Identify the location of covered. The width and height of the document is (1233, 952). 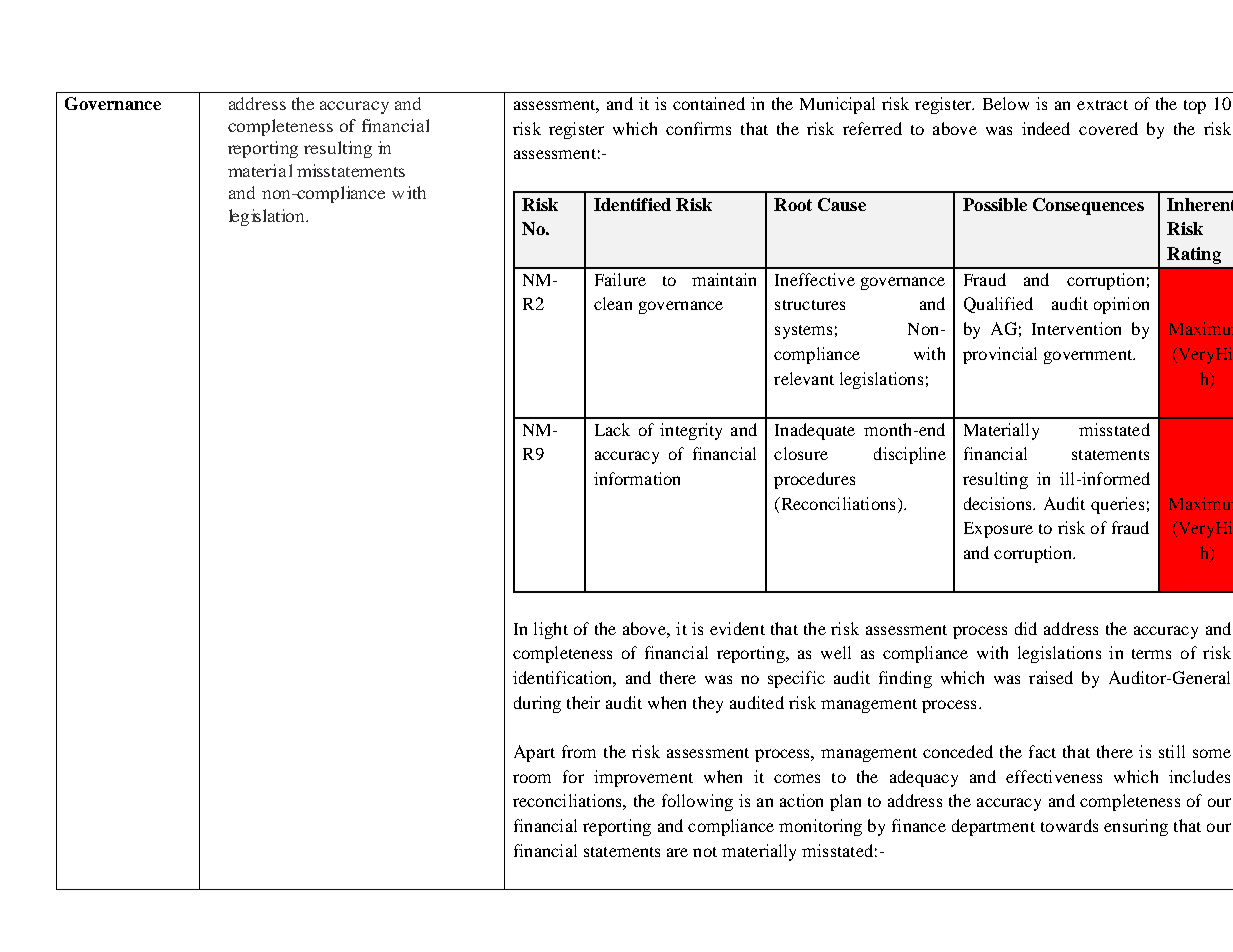
(1108, 128).
